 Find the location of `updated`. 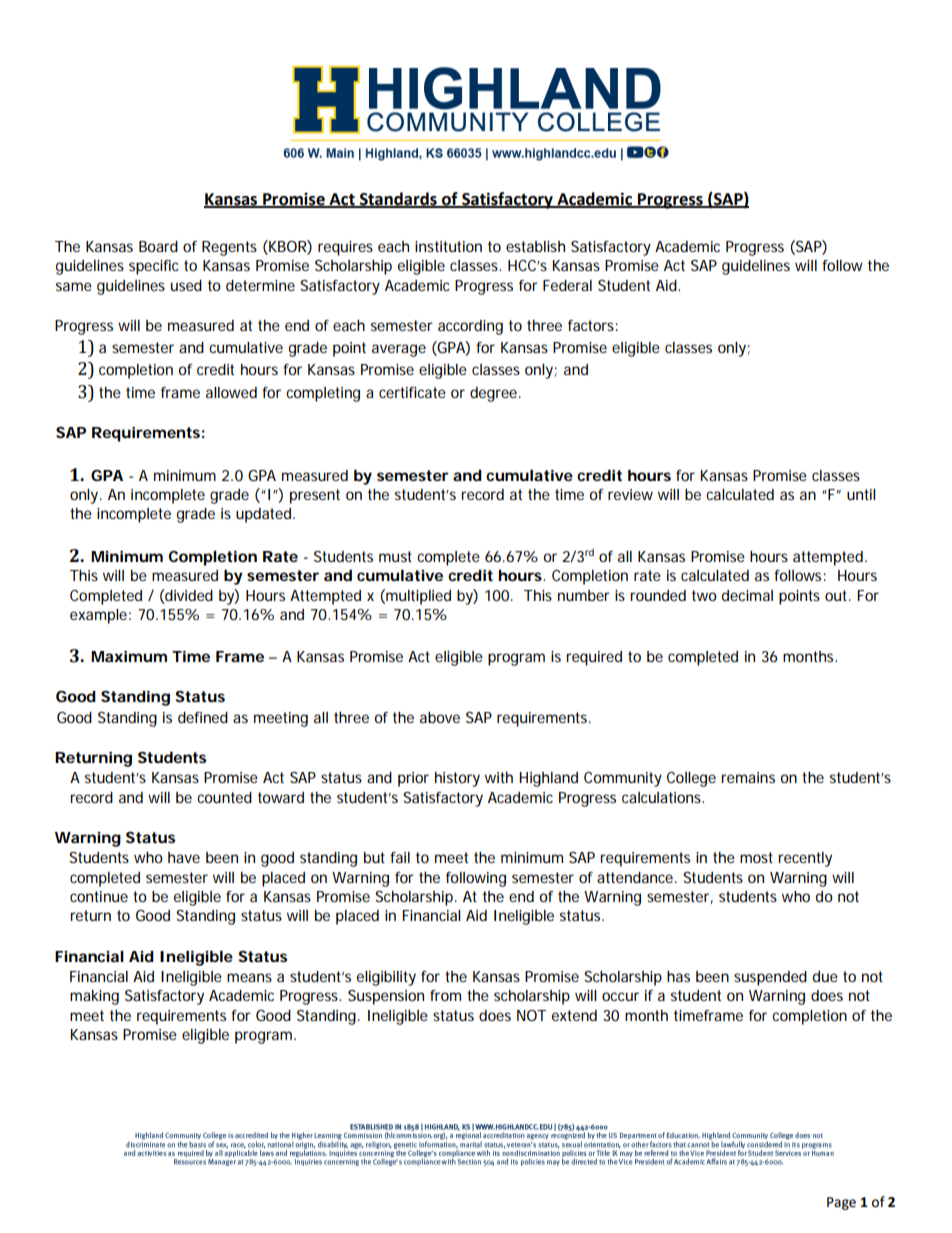

updated is located at coordinates (265, 515).
